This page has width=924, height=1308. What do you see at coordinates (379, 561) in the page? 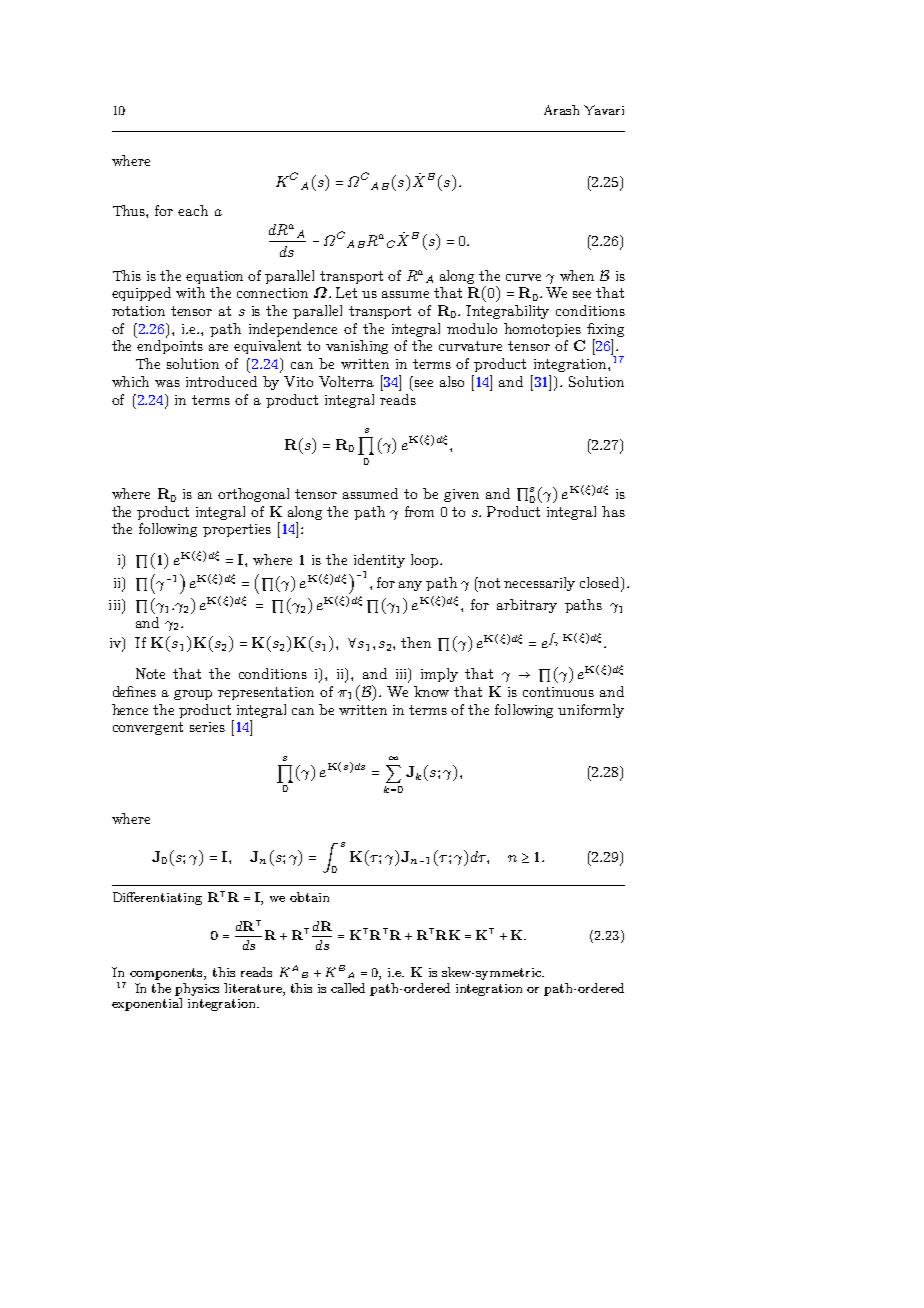
I see `identity` at bounding box center [379, 561].
